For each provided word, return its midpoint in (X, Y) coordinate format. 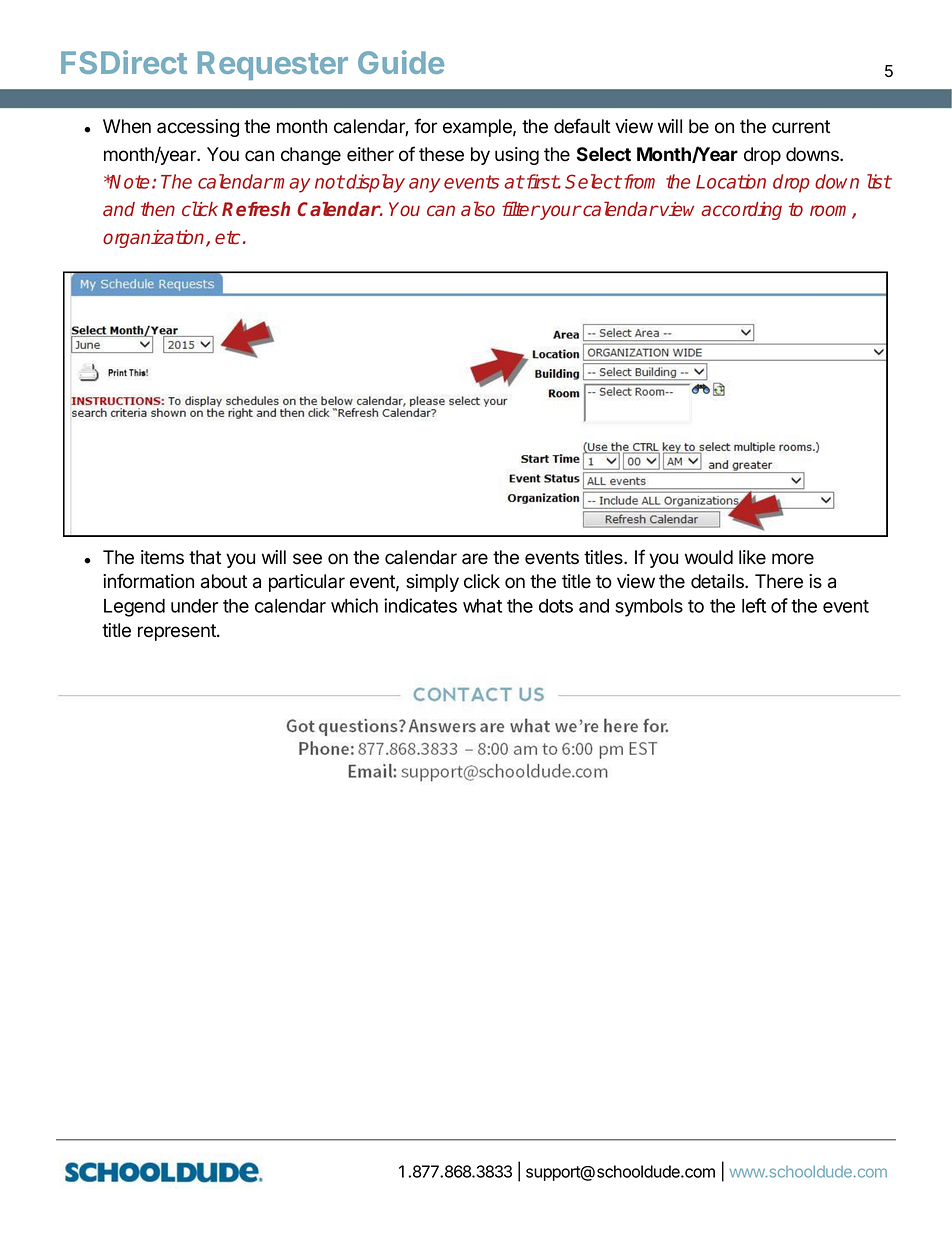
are (475, 559)
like (752, 557)
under (194, 606)
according (741, 211)
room (831, 212)
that (205, 557)
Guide (401, 62)
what (482, 606)
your (560, 212)
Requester (273, 65)
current (801, 127)
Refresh (256, 209)
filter (521, 209)
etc (227, 238)
